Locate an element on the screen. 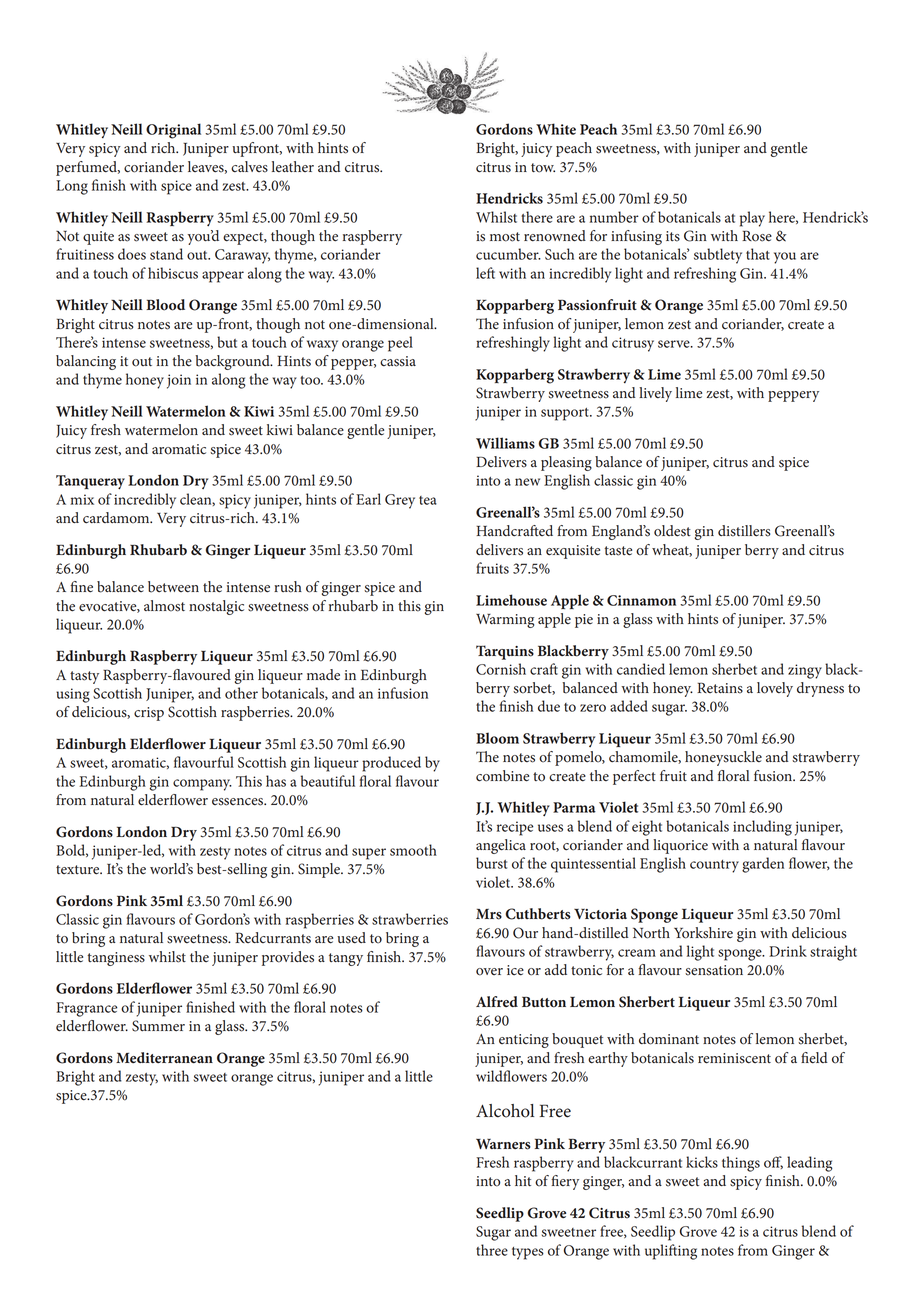 This screenshot has height=1308, width=924. play is located at coordinates (752, 219).
